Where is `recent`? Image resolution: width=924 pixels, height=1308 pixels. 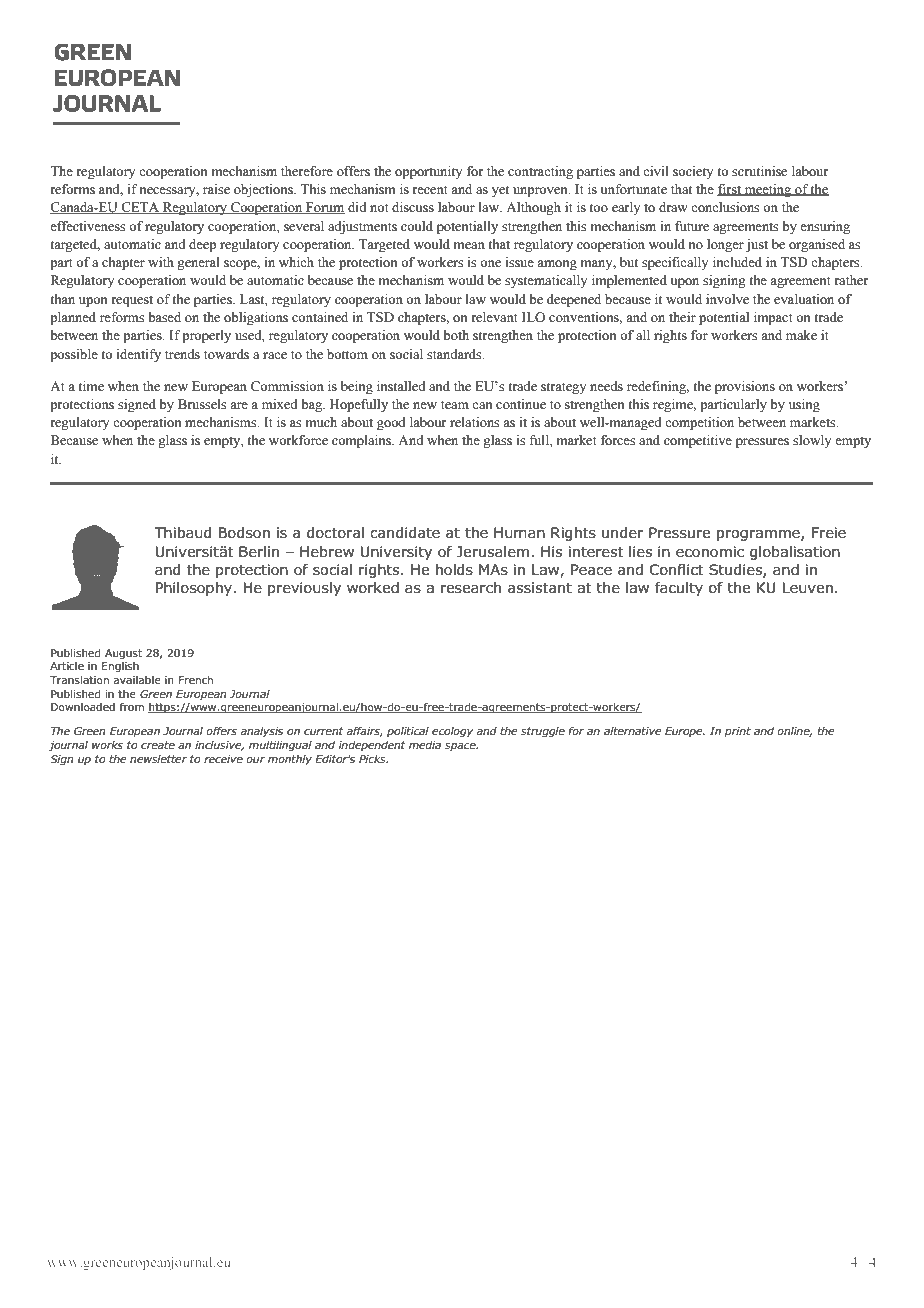 recent is located at coordinates (430, 190).
